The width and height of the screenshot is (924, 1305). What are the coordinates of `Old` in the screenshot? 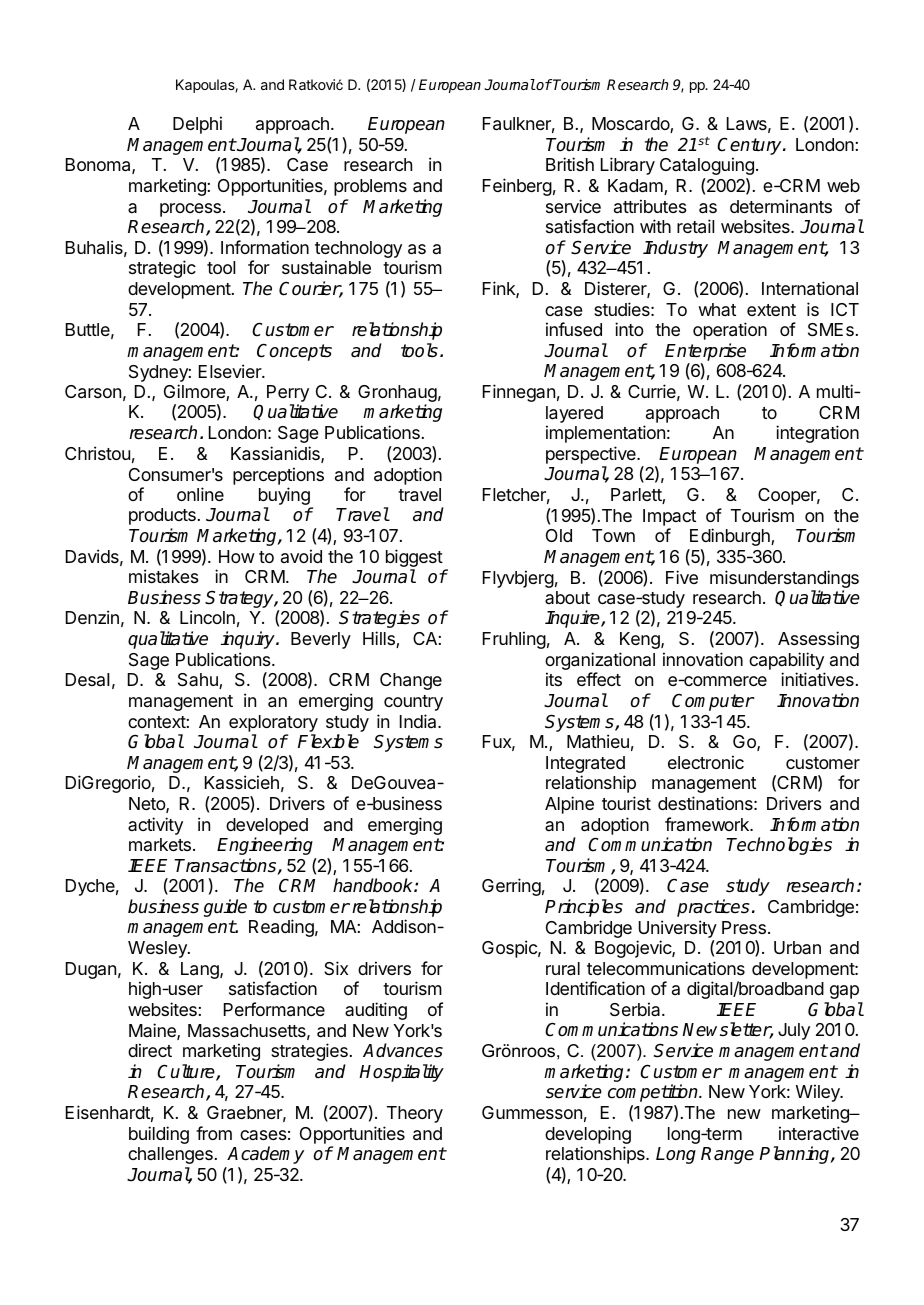 It's located at (559, 535).
